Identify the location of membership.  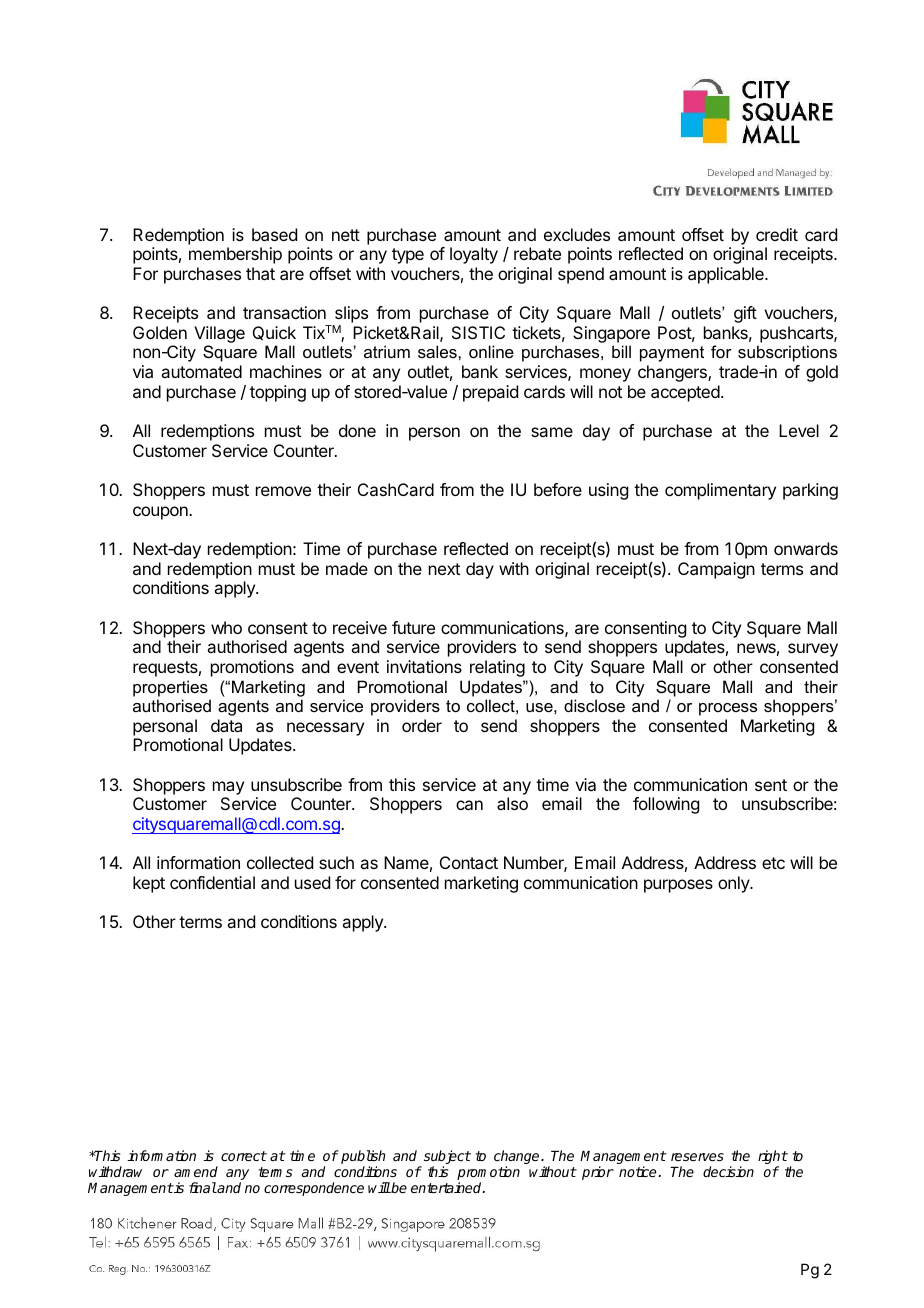
(235, 255).
